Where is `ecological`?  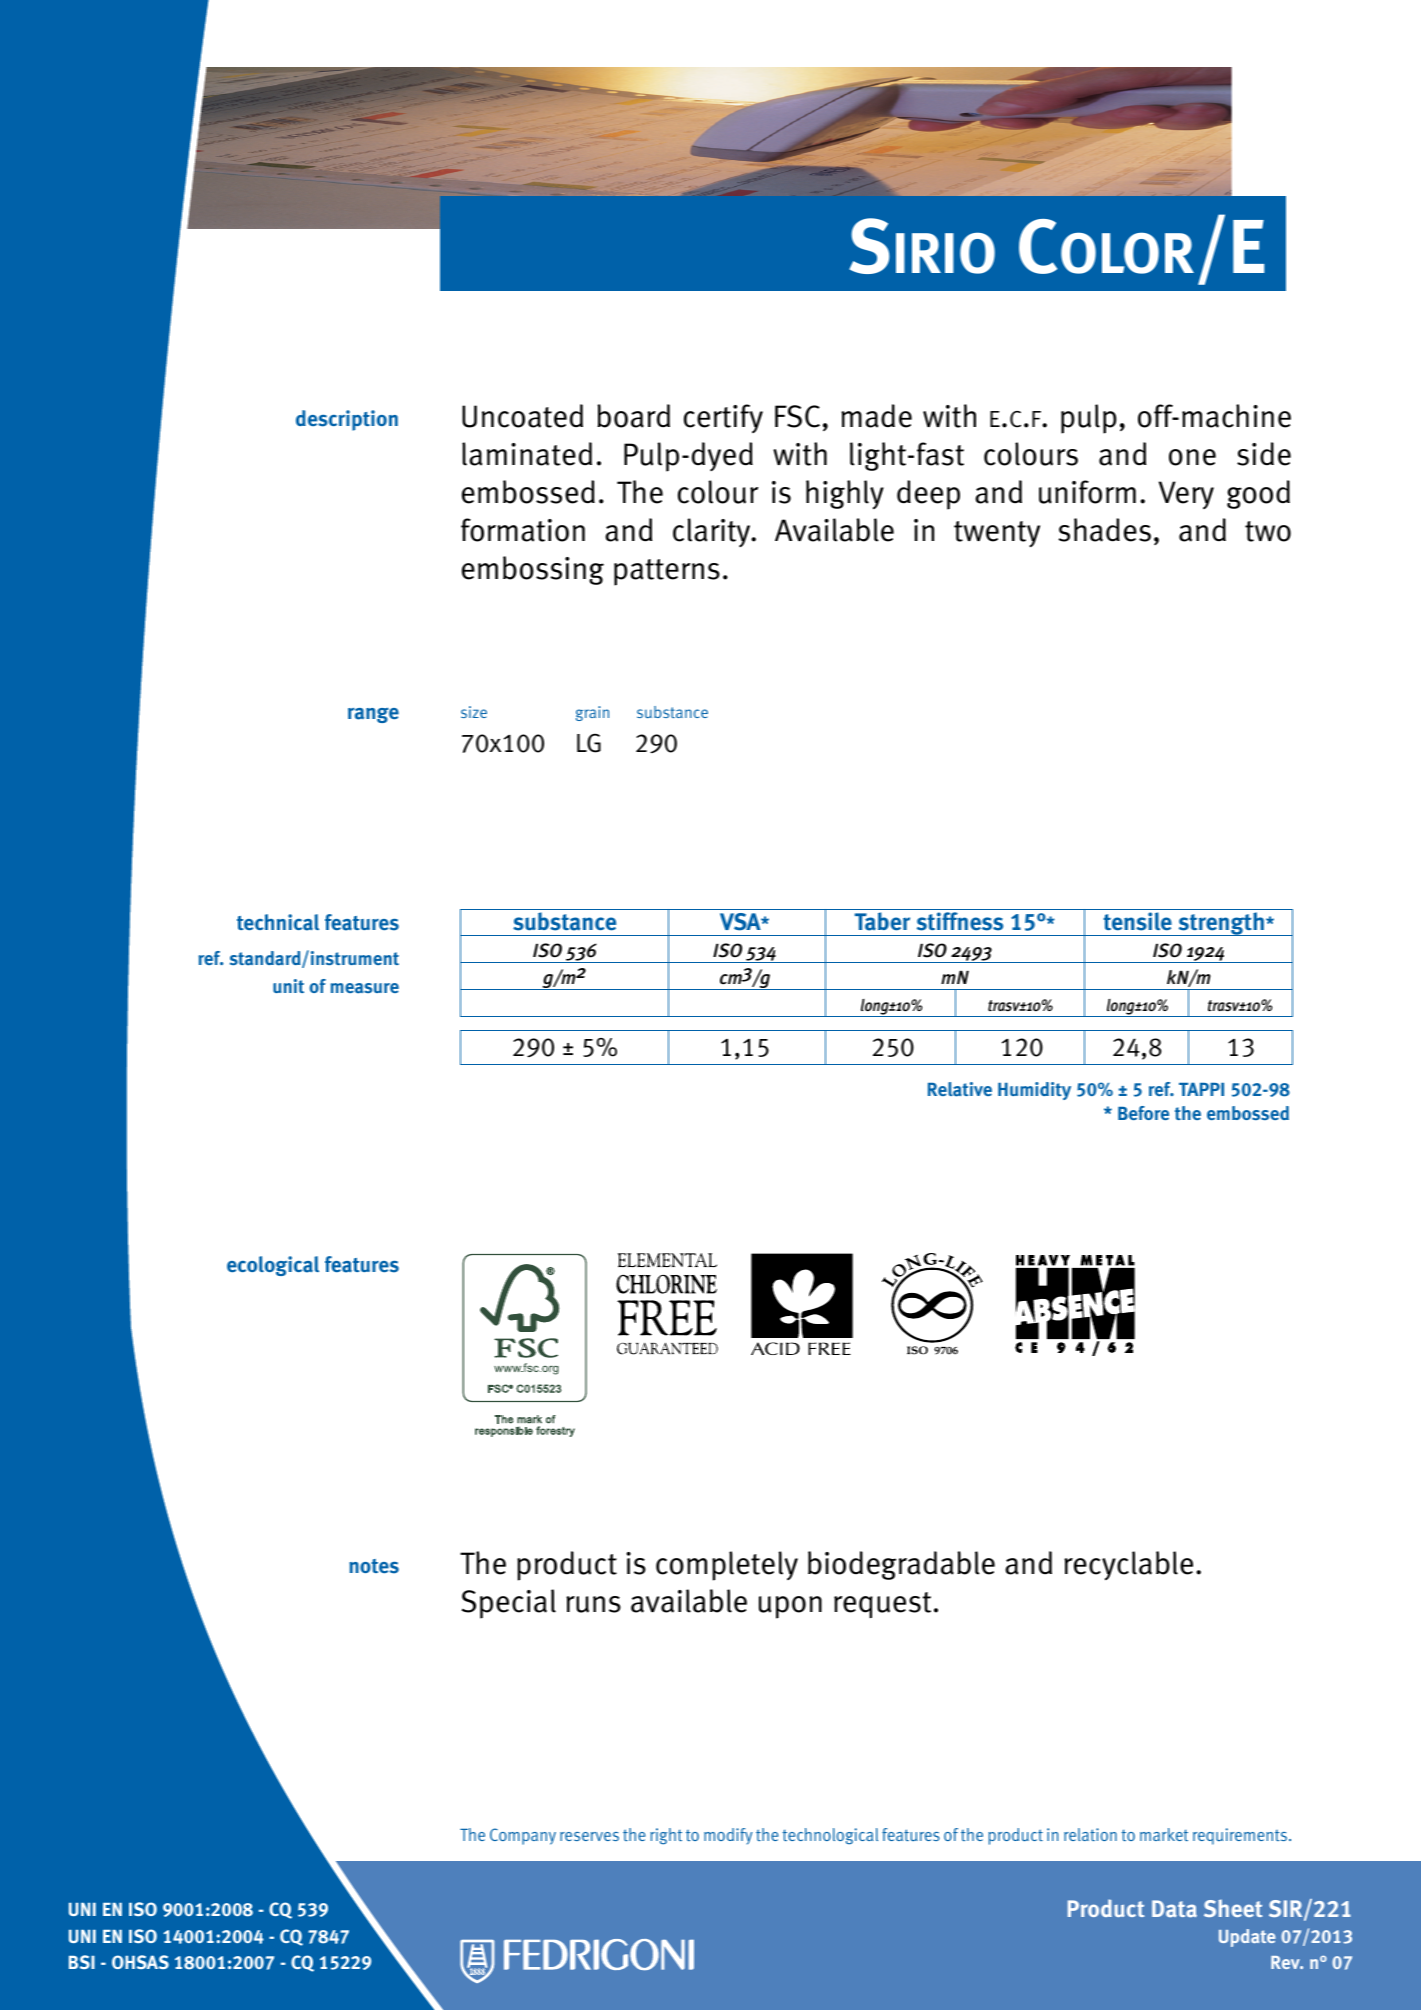
ecological is located at coordinates (273, 1266).
